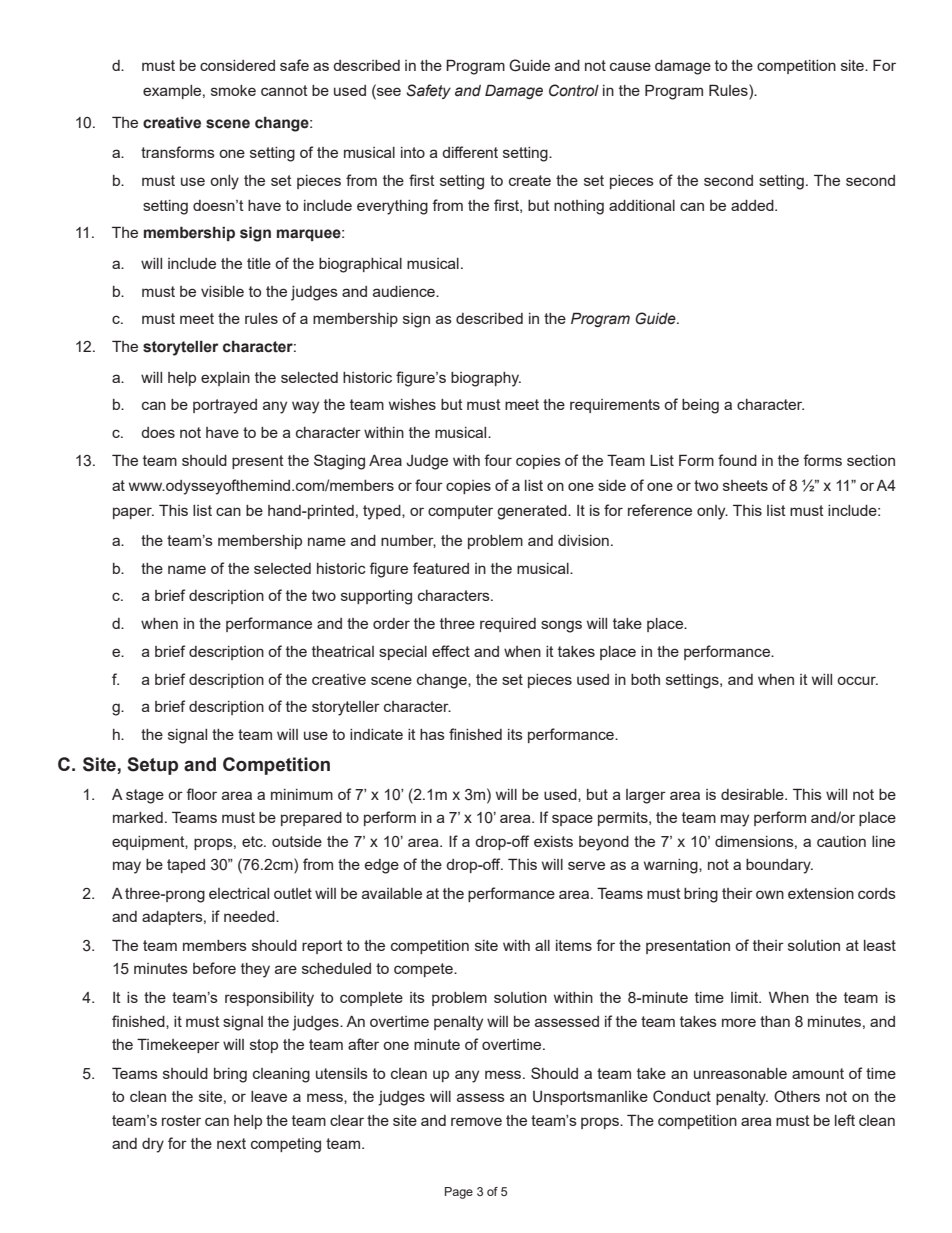  I want to click on smoke, so click(233, 90).
